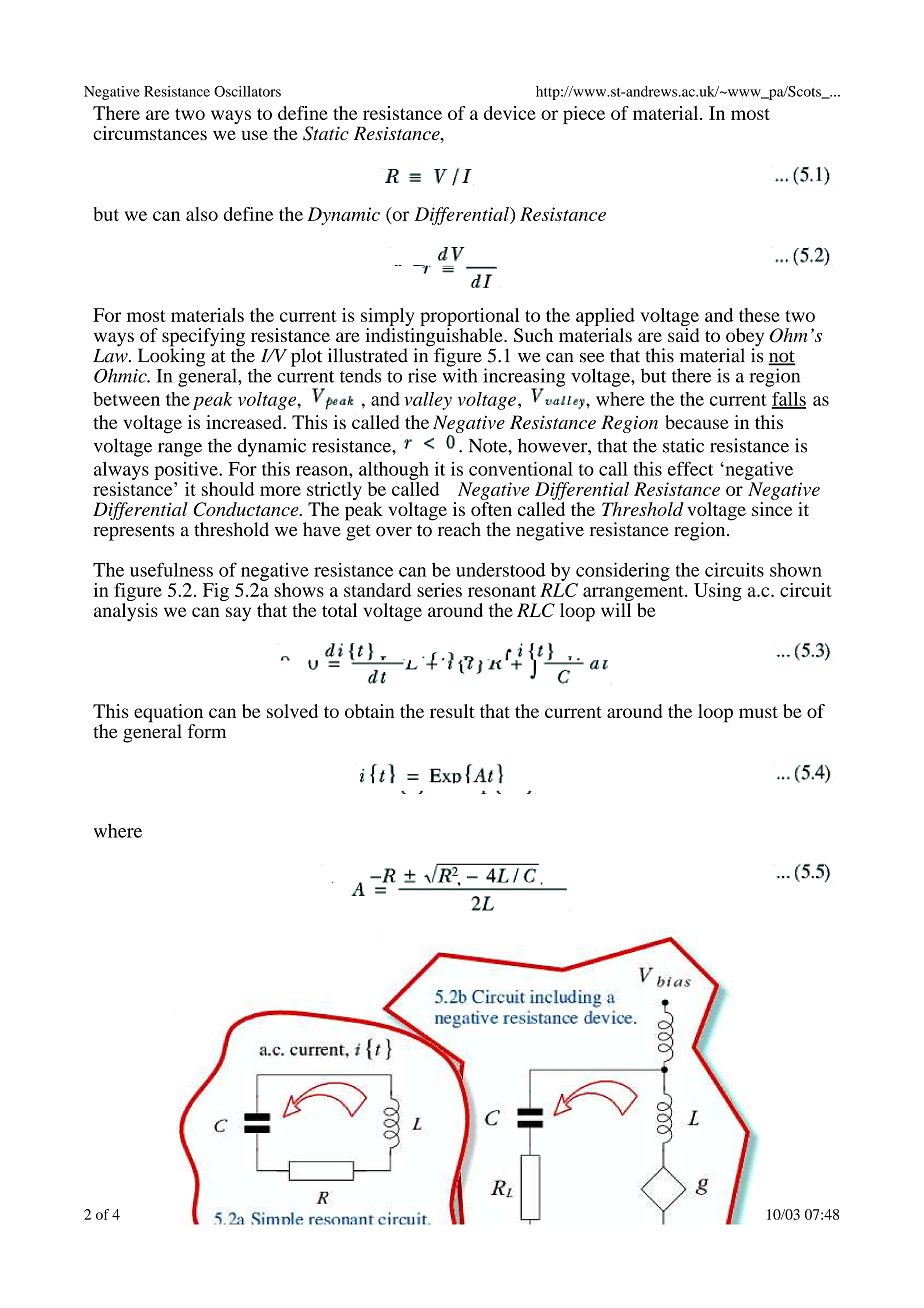 The height and width of the image is (1308, 924). I want to click on equation, so click(168, 714).
